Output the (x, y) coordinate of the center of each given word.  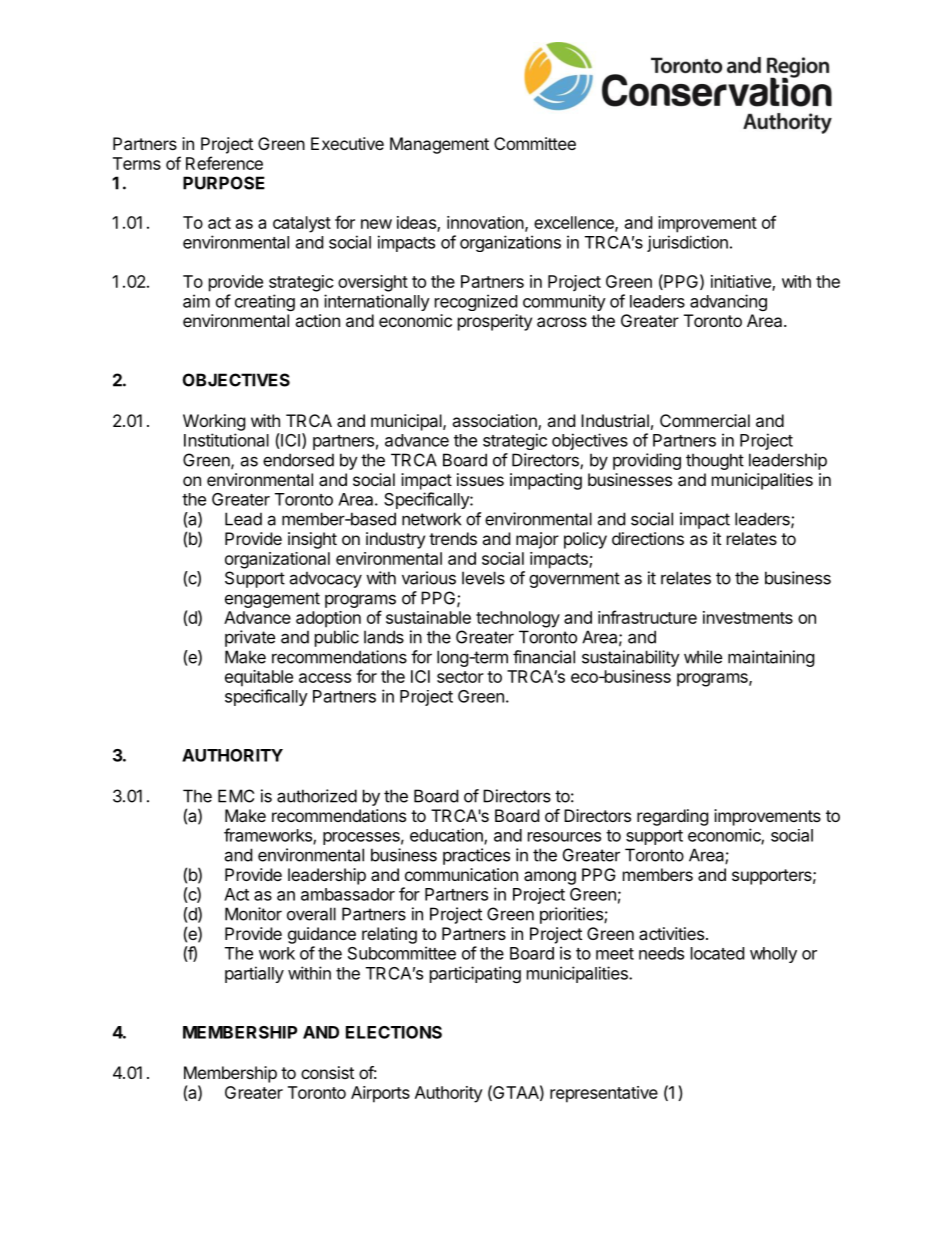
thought (715, 461)
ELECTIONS (394, 1032)
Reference (224, 163)
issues (480, 479)
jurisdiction (687, 243)
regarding (673, 817)
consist (327, 1072)
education (447, 836)
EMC (236, 796)
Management (439, 145)
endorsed (298, 460)
